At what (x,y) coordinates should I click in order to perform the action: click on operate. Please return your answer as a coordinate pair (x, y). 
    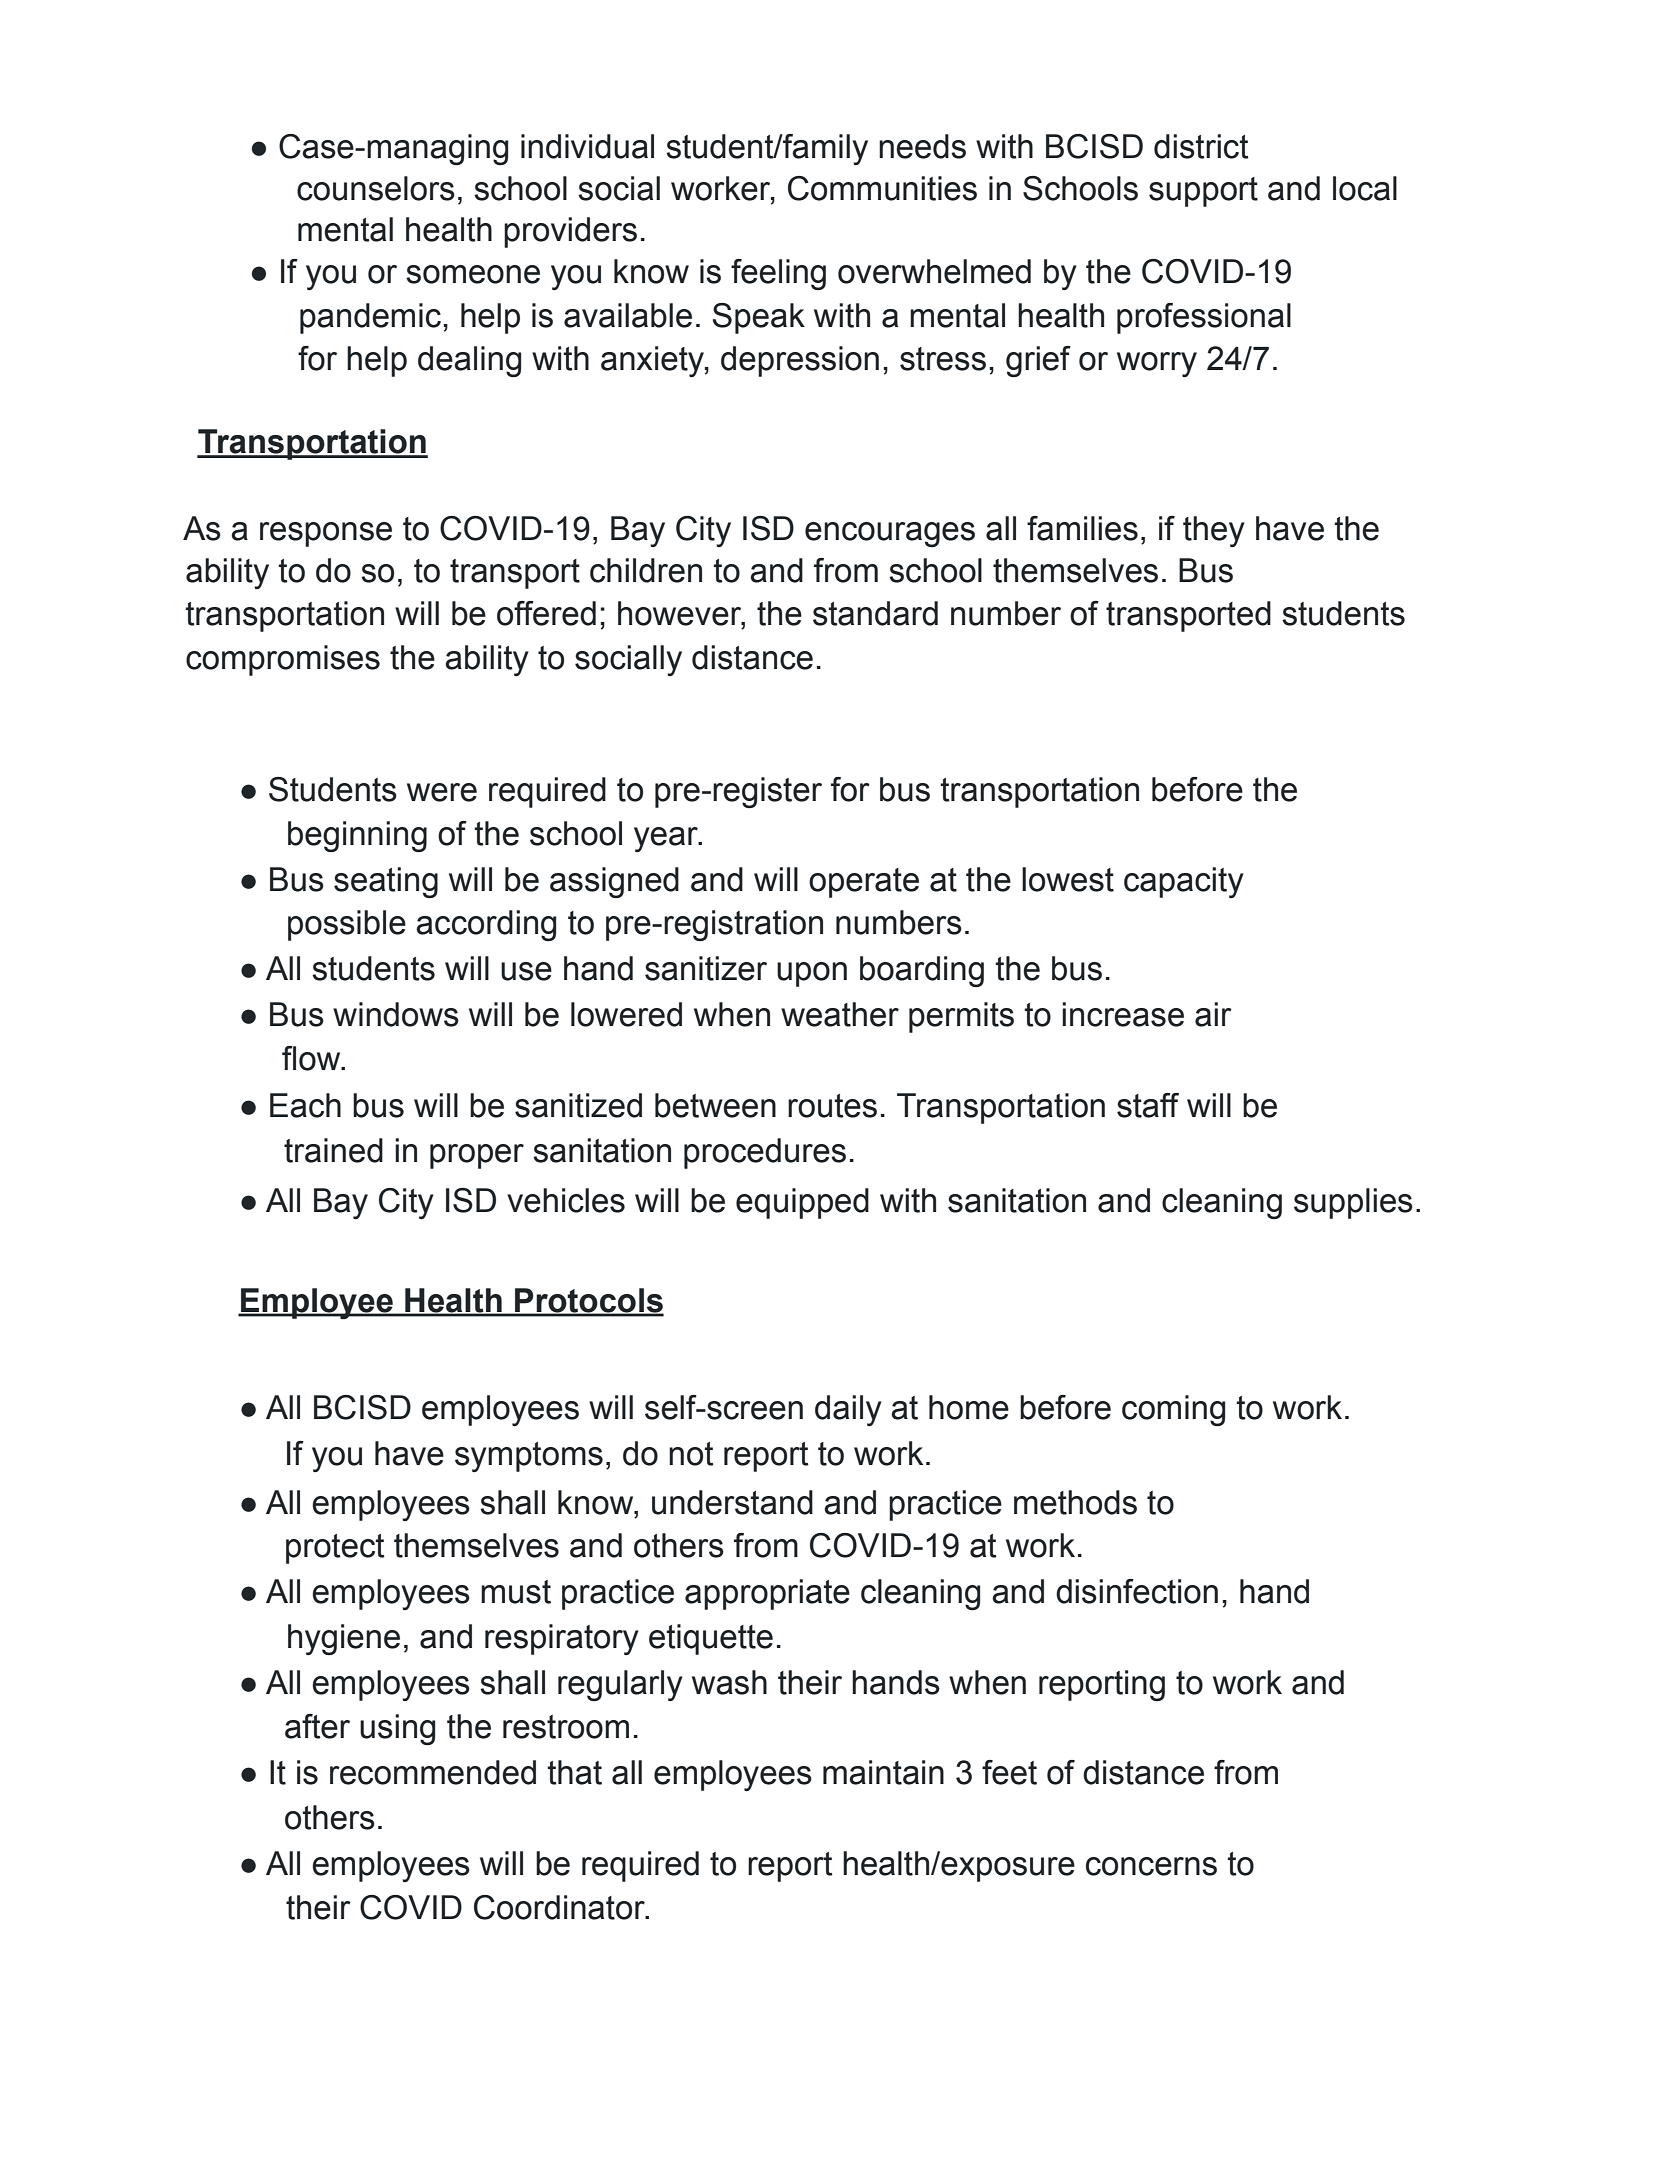
    Looking at the image, I should click on (864, 883).
